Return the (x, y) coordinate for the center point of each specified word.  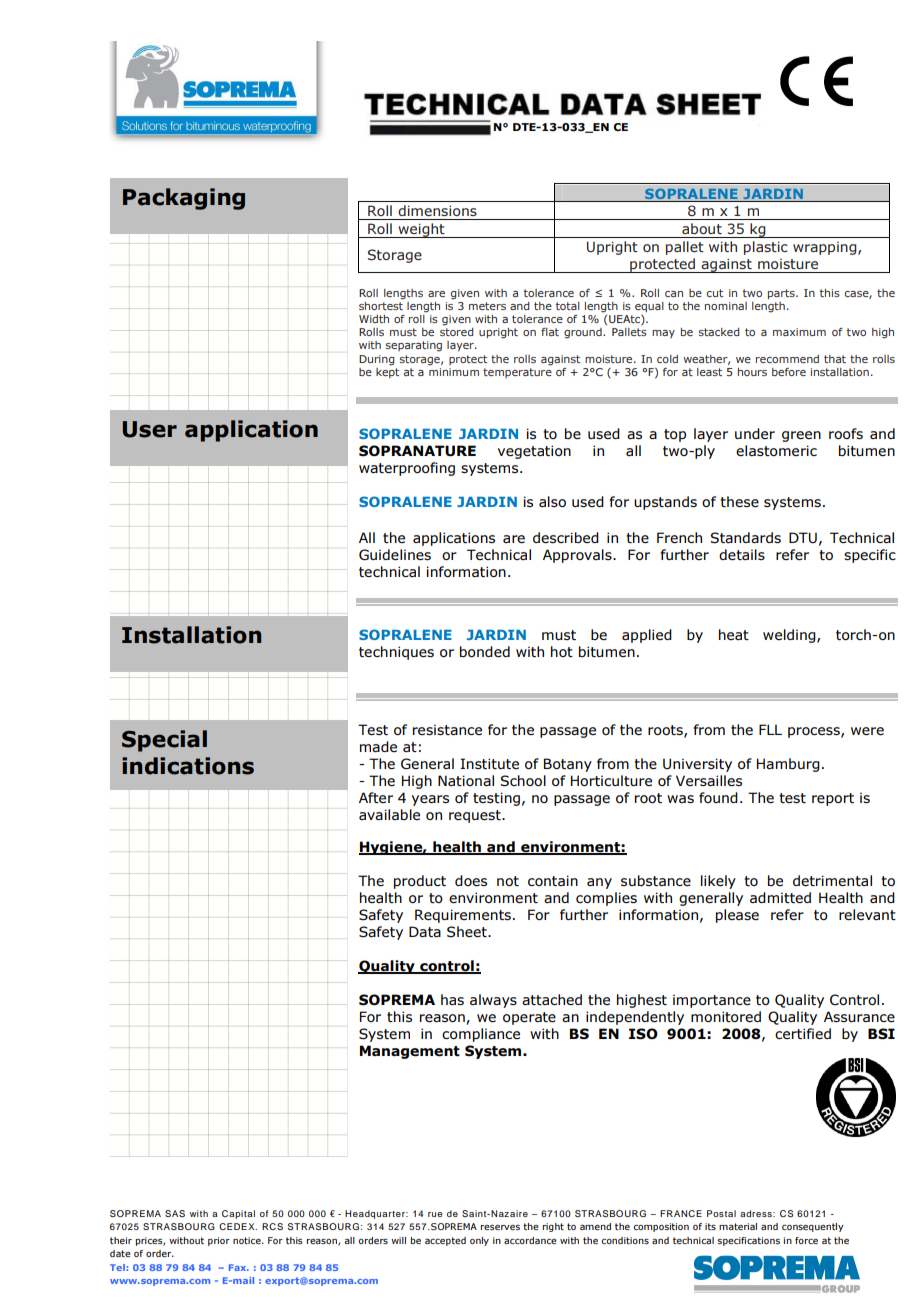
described (566, 537)
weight (421, 230)
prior (219, 1241)
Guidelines (395, 554)
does (471, 880)
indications (188, 766)
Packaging (184, 199)
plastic (766, 248)
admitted (780, 897)
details (742, 554)
